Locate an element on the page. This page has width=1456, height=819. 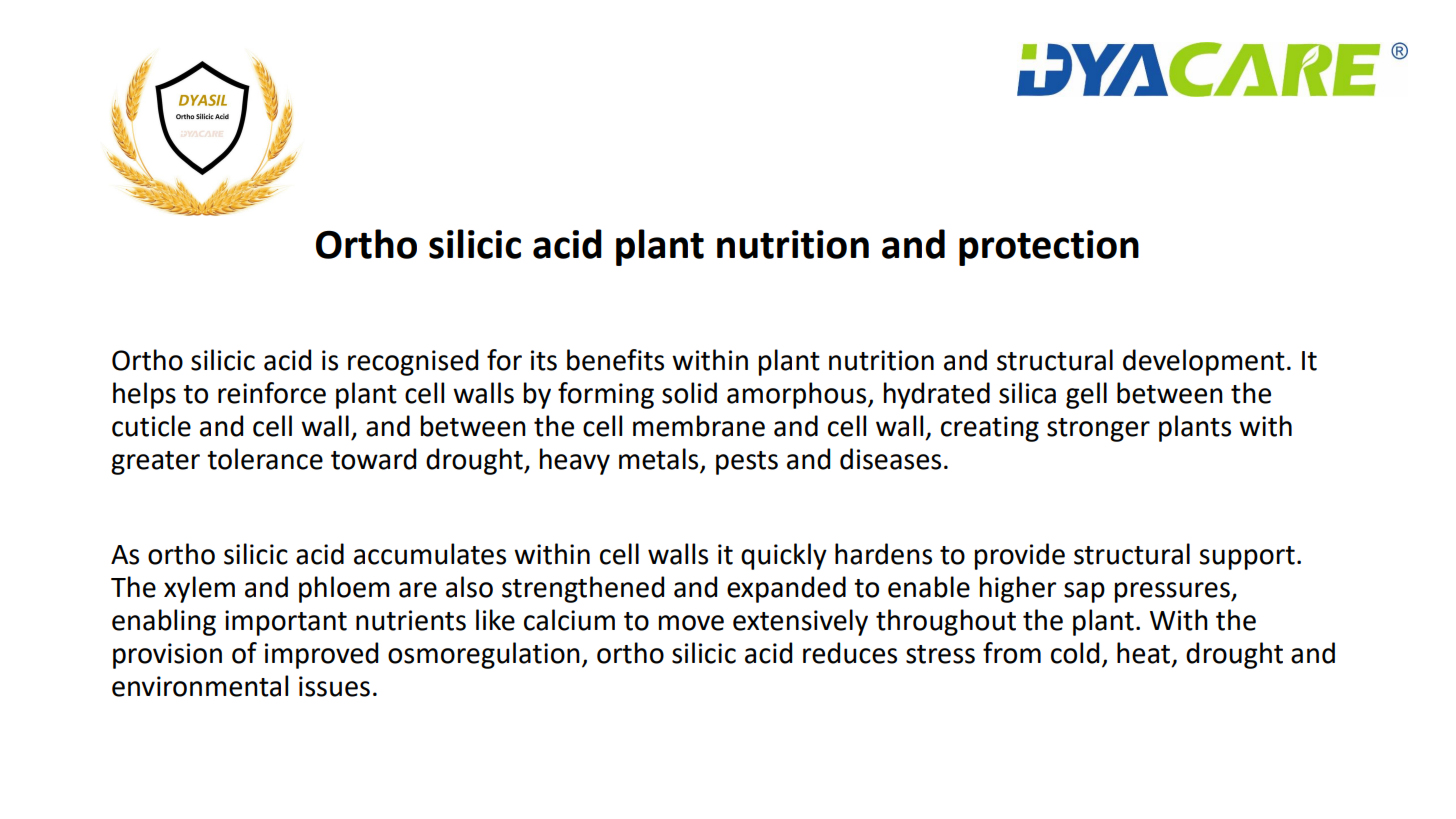
phloem is located at coordinates (344, 589).
